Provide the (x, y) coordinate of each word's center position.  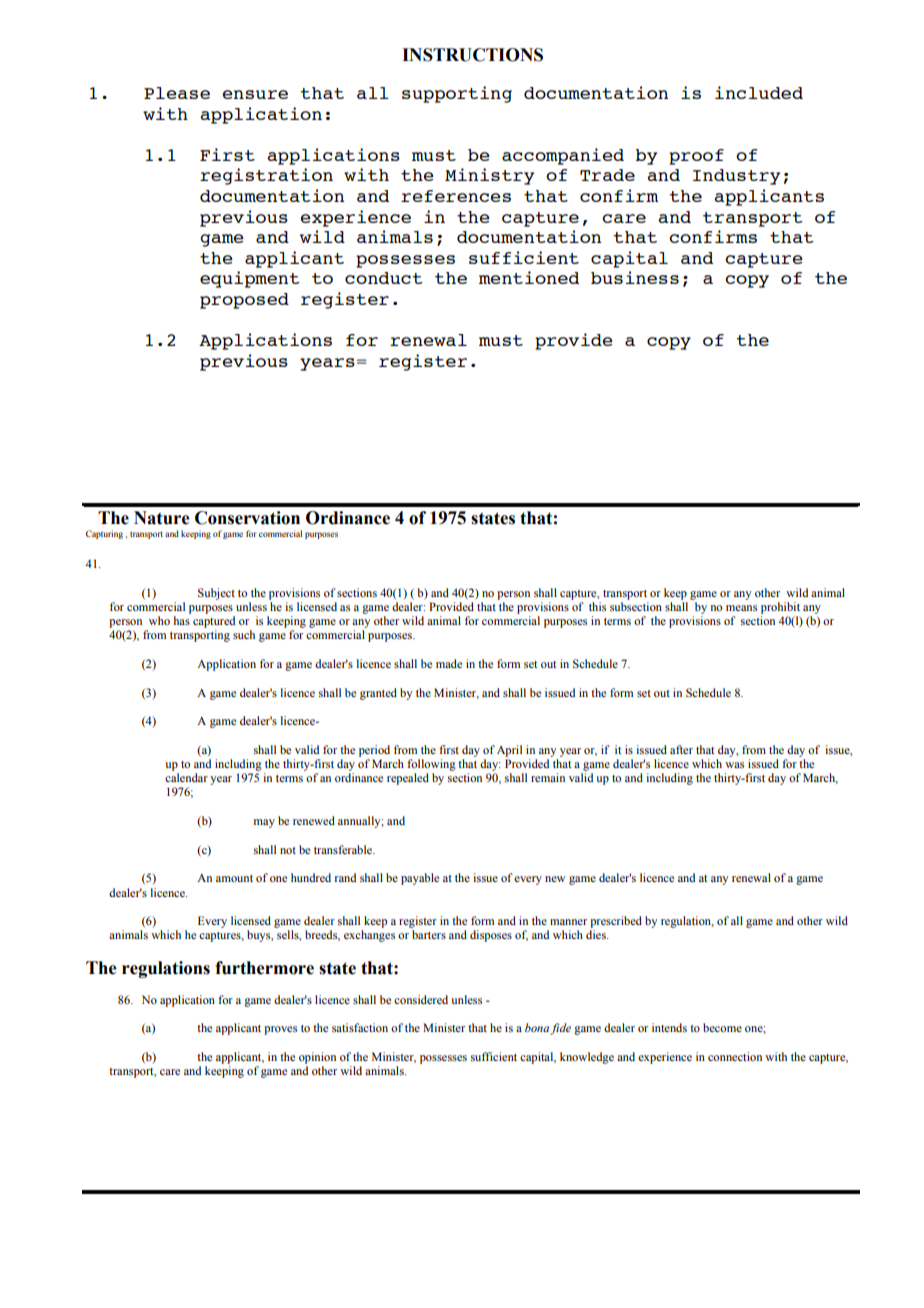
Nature (161, 518)
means (741, 608)
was (734, 765)
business (635, 277)
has (182, 620)
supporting (457, 94)
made (449, 663)
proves (280, 1030)
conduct (384, 278)
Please (177, 93)
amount (234, 878)
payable (420, 879)
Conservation (247, 518)
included (759, 92)
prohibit (780, 608)
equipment (250, 279)
